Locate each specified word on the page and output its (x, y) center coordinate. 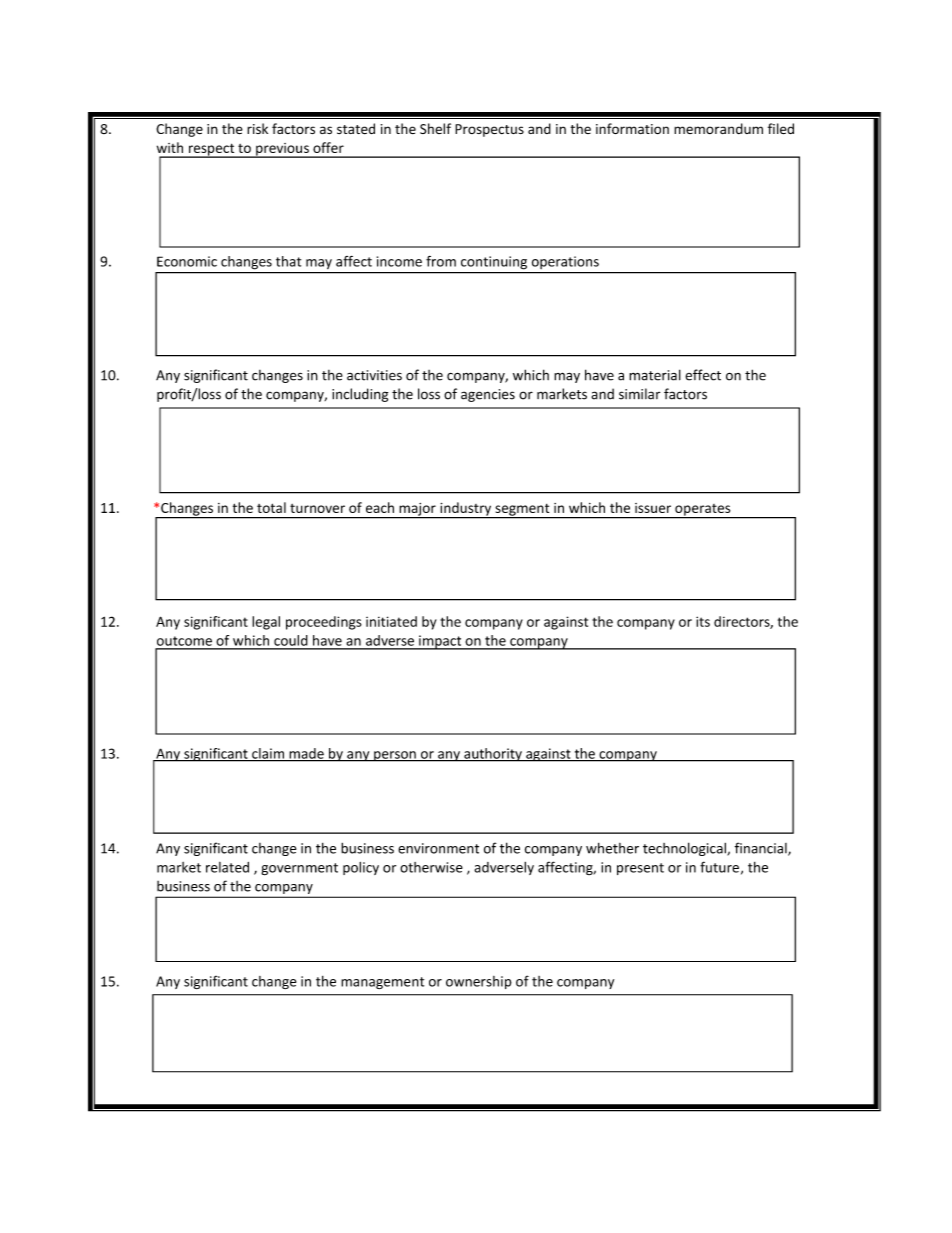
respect (211, 150)
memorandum (718, 128)
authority (493, 755)
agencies (488, 395)
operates (703, 511)
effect (703, 375)
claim (268, 754)
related (227, 867)
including (360, 395)
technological (685, 849)
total (271, 507)
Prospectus (489, 130)
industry (466, 510)
